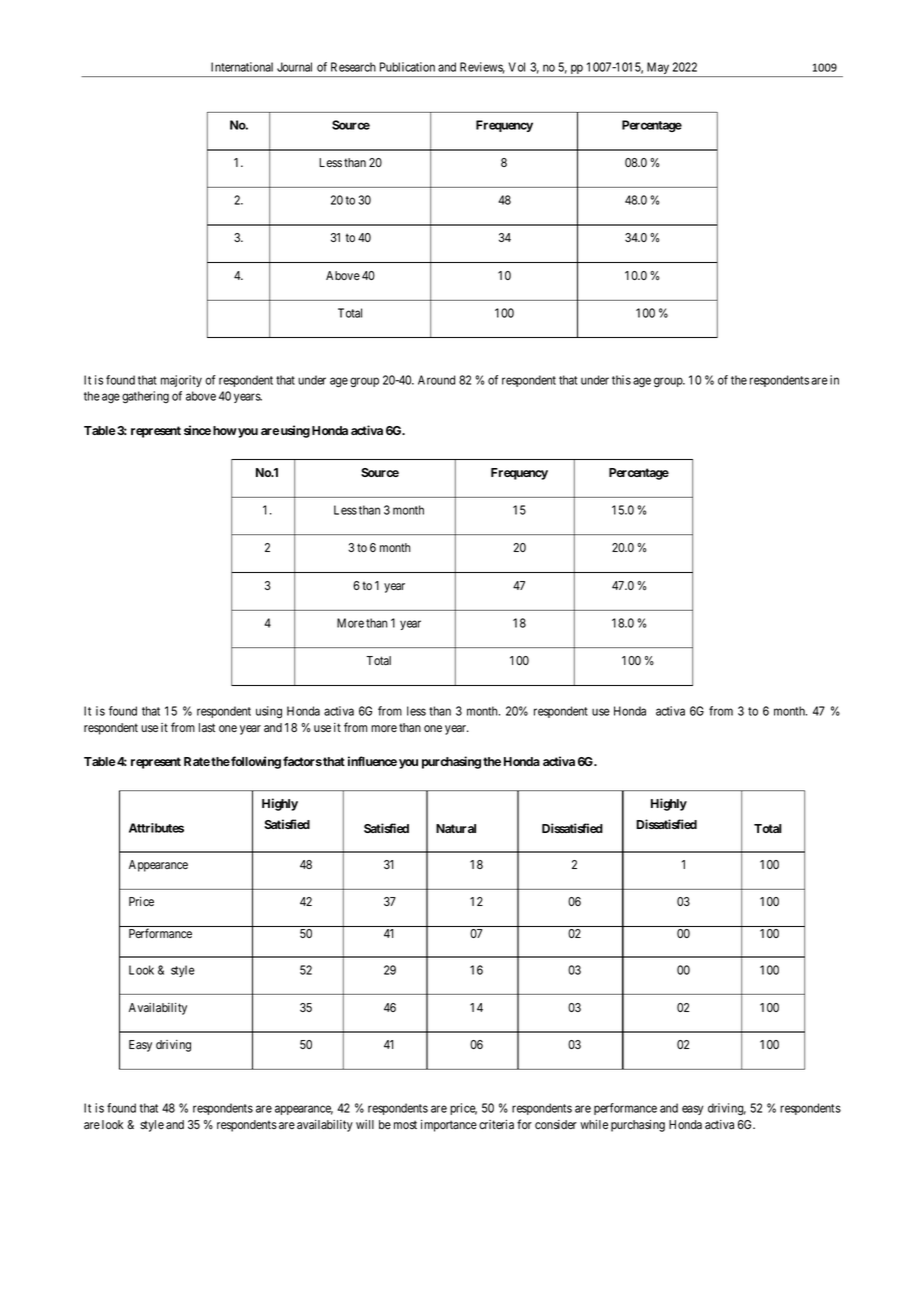  What do you see at coordinates (658, 69) in the image?
I see `May` at bounding box center [658, 69].
